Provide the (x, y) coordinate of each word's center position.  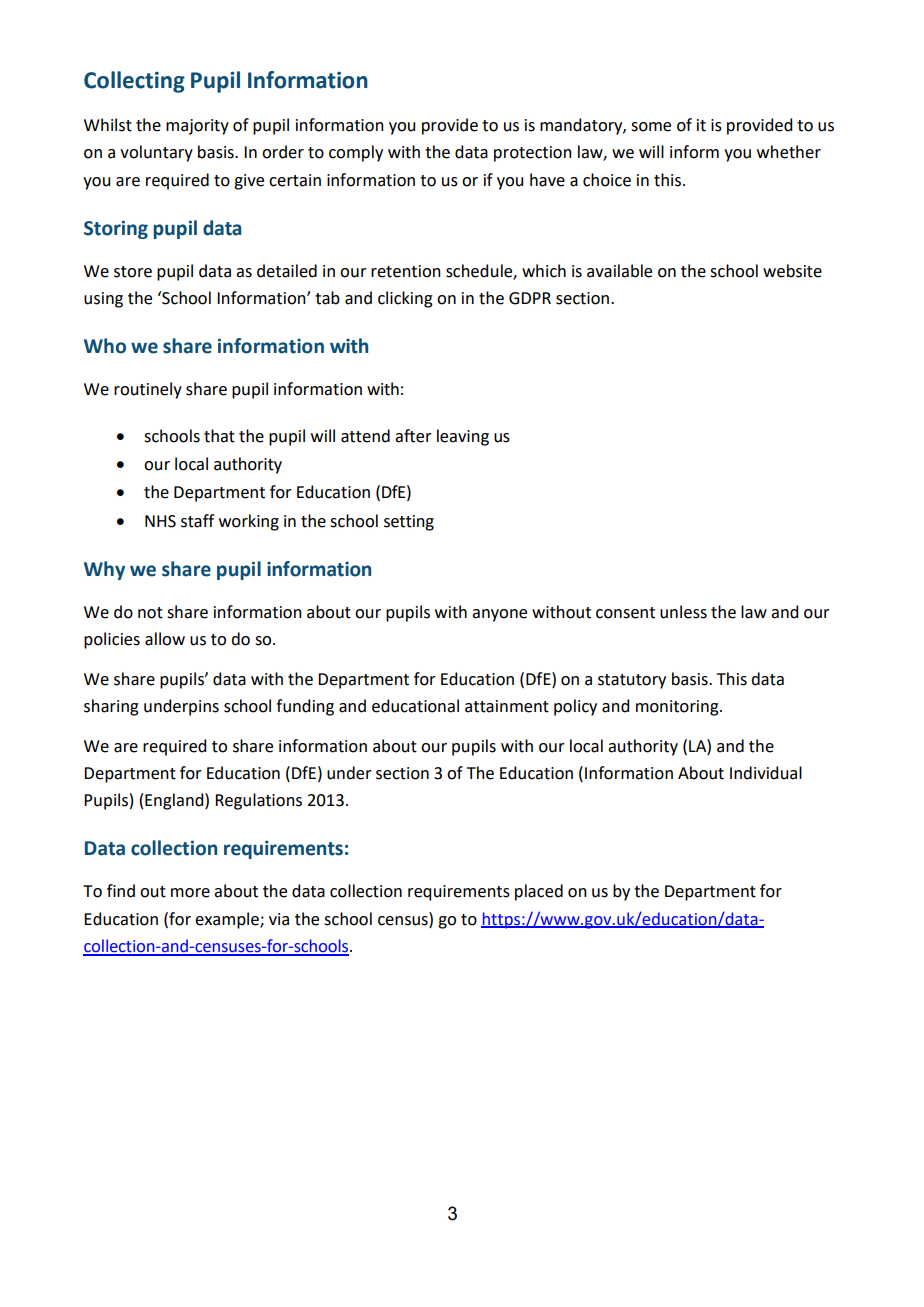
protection (533, 154)
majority (197, 127)
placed (539, 892)
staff (197, 521)
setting (409, 523)
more (190, 893)
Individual (766, 773)
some (651, 127)
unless (683, 612)
